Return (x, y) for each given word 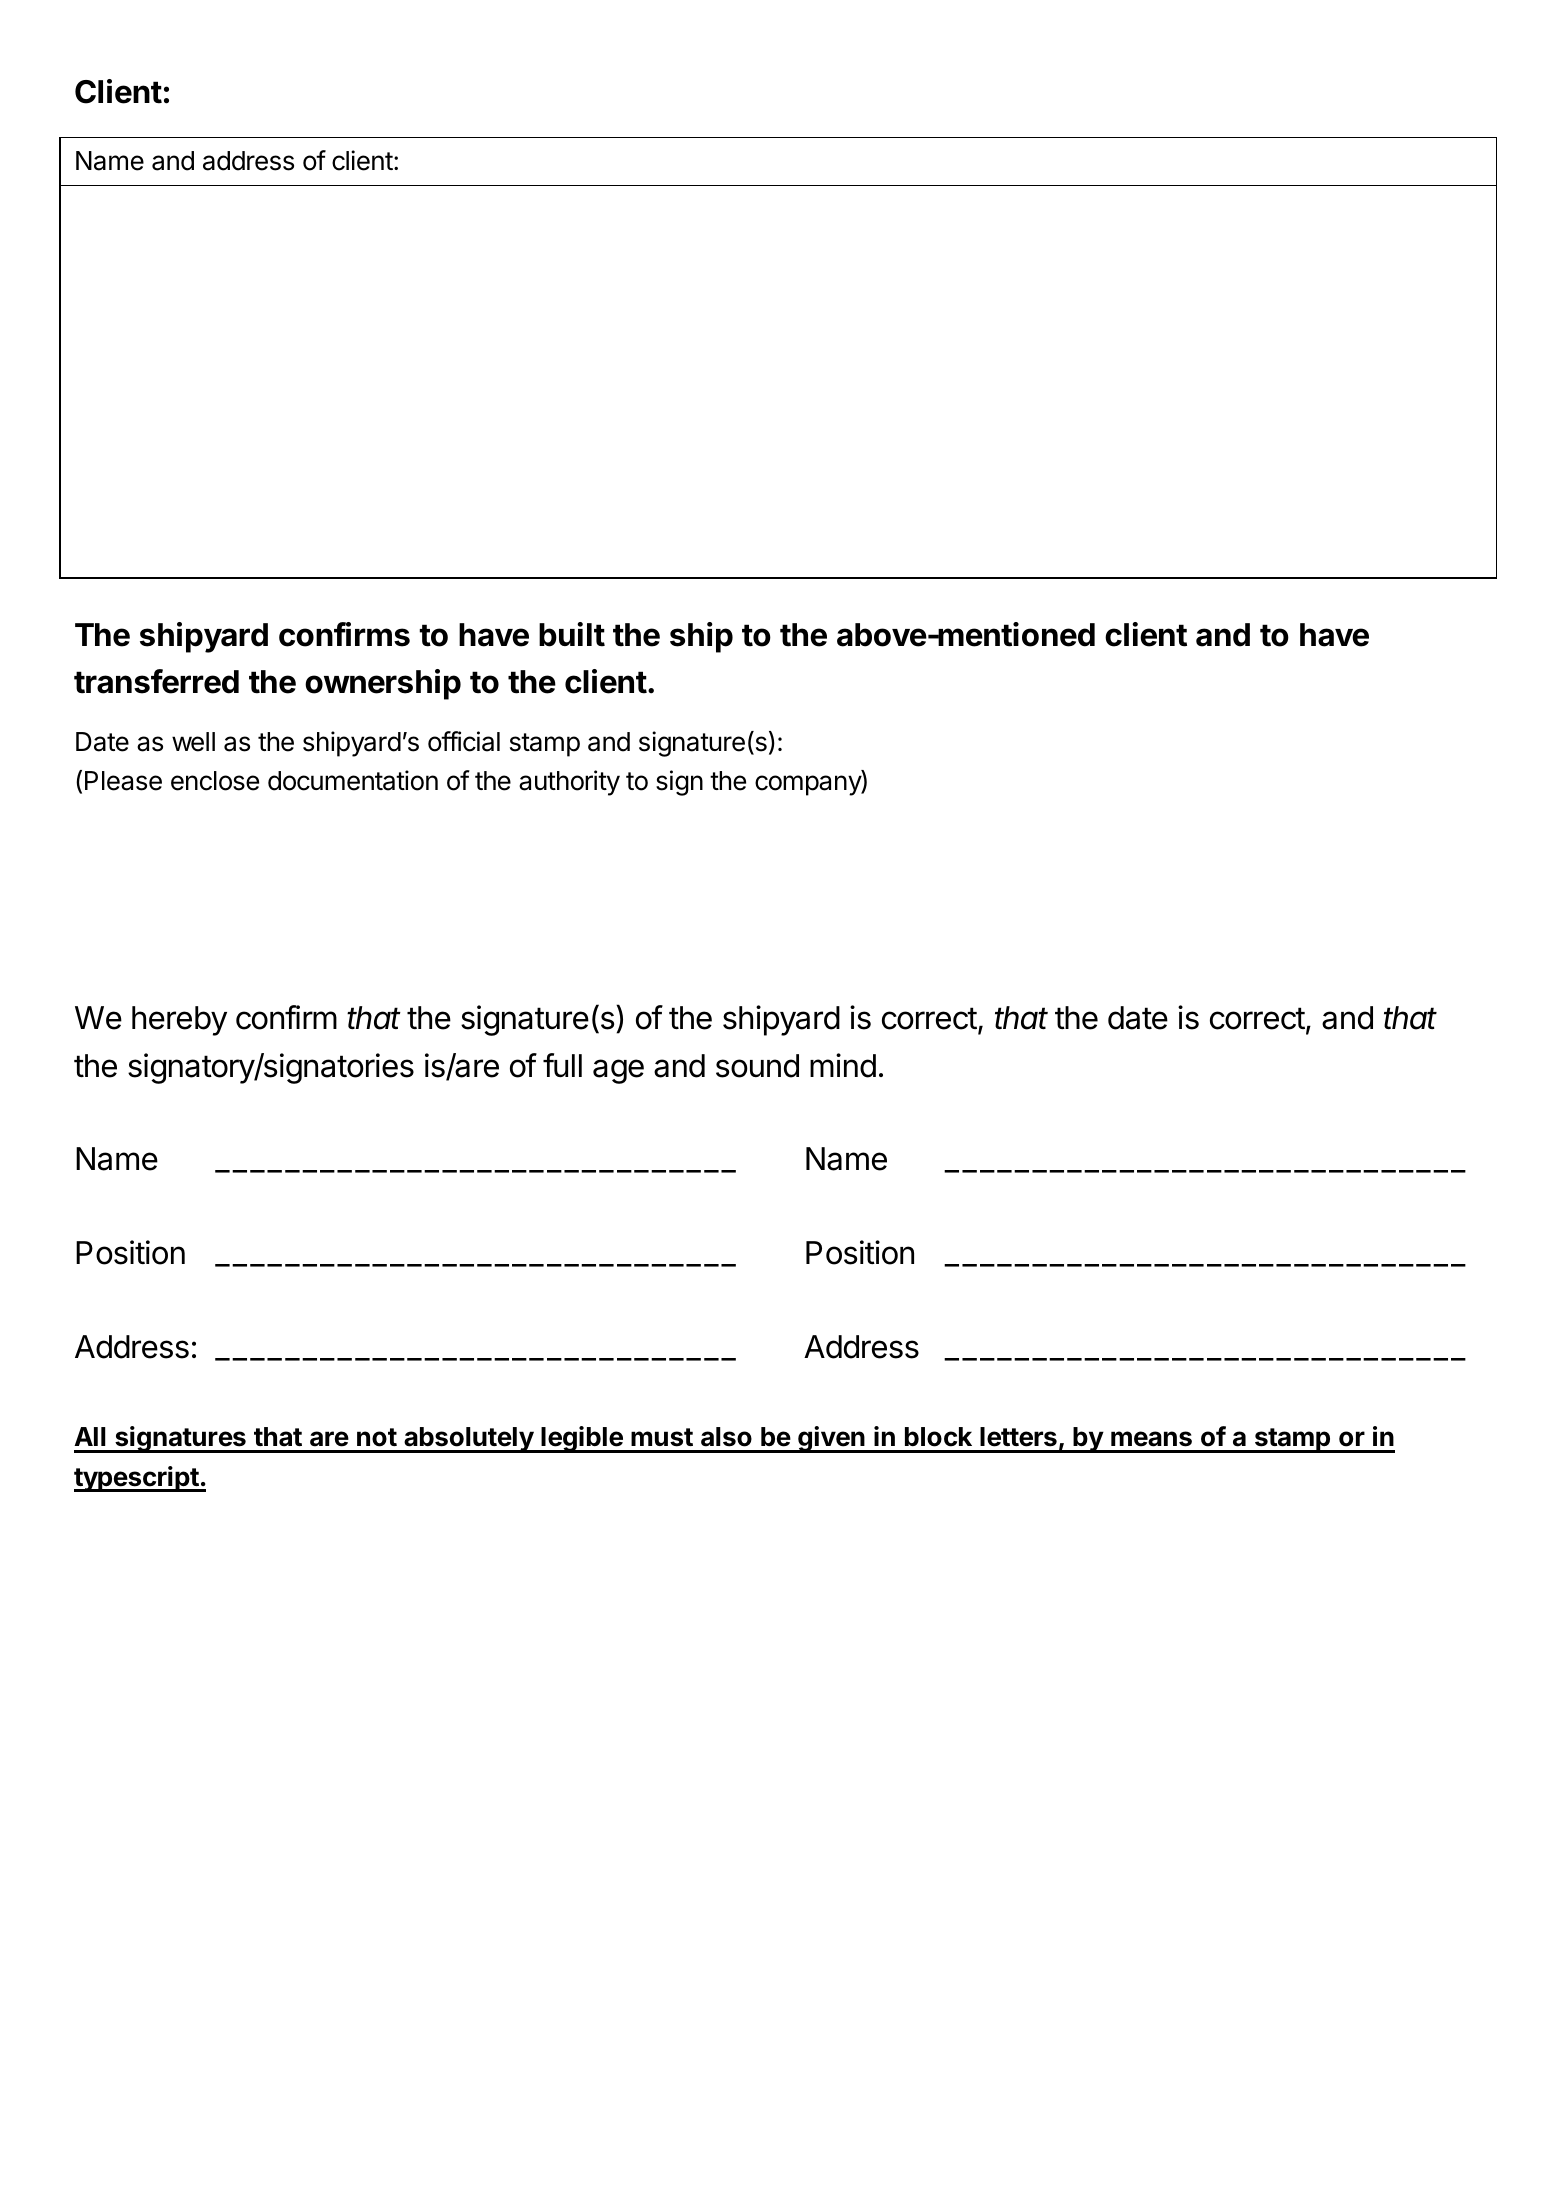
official (464, 741)
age (618, 1071)
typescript (137, 1479)
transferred (156, 681)
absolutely (468, 1440)
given (831, 1439)
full (562, 1065)
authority (569, 783)
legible (582, 1439)
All (90, 1436)
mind (843, 1065)
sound (757, 1066)
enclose (215, 781)
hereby (179, 1021)
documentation (353, 780)
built (572, 634)
